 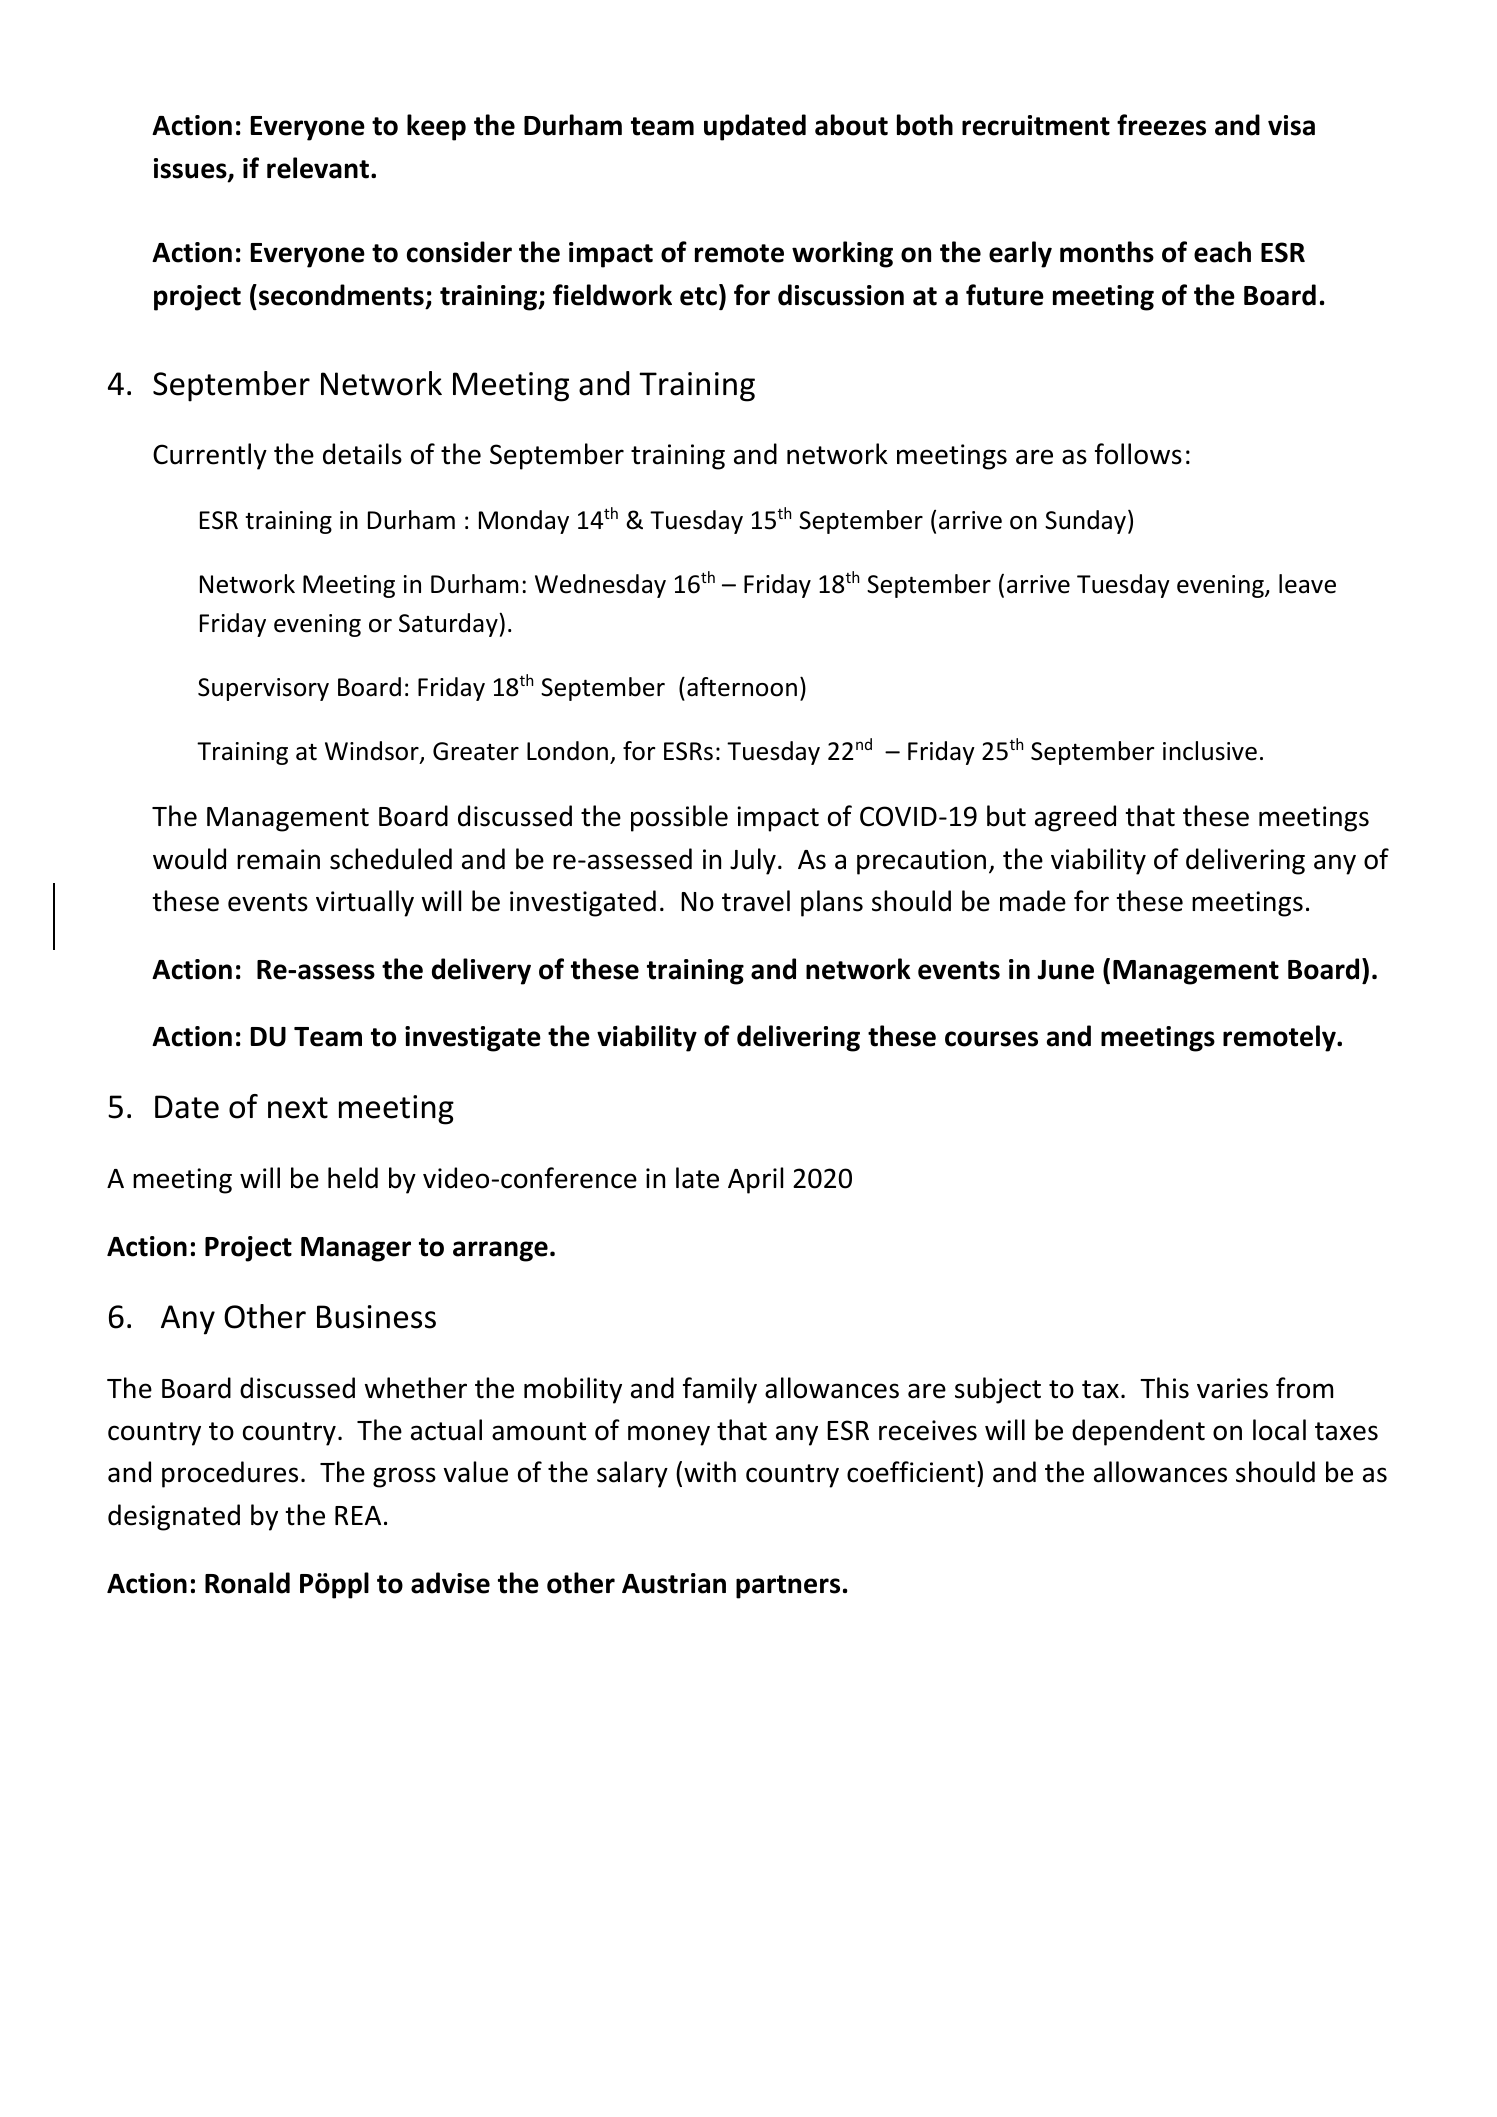 What do you see at coordinates (755, 1180) in the screenshot?
I see `April` at bounding box center [755, 1180].
